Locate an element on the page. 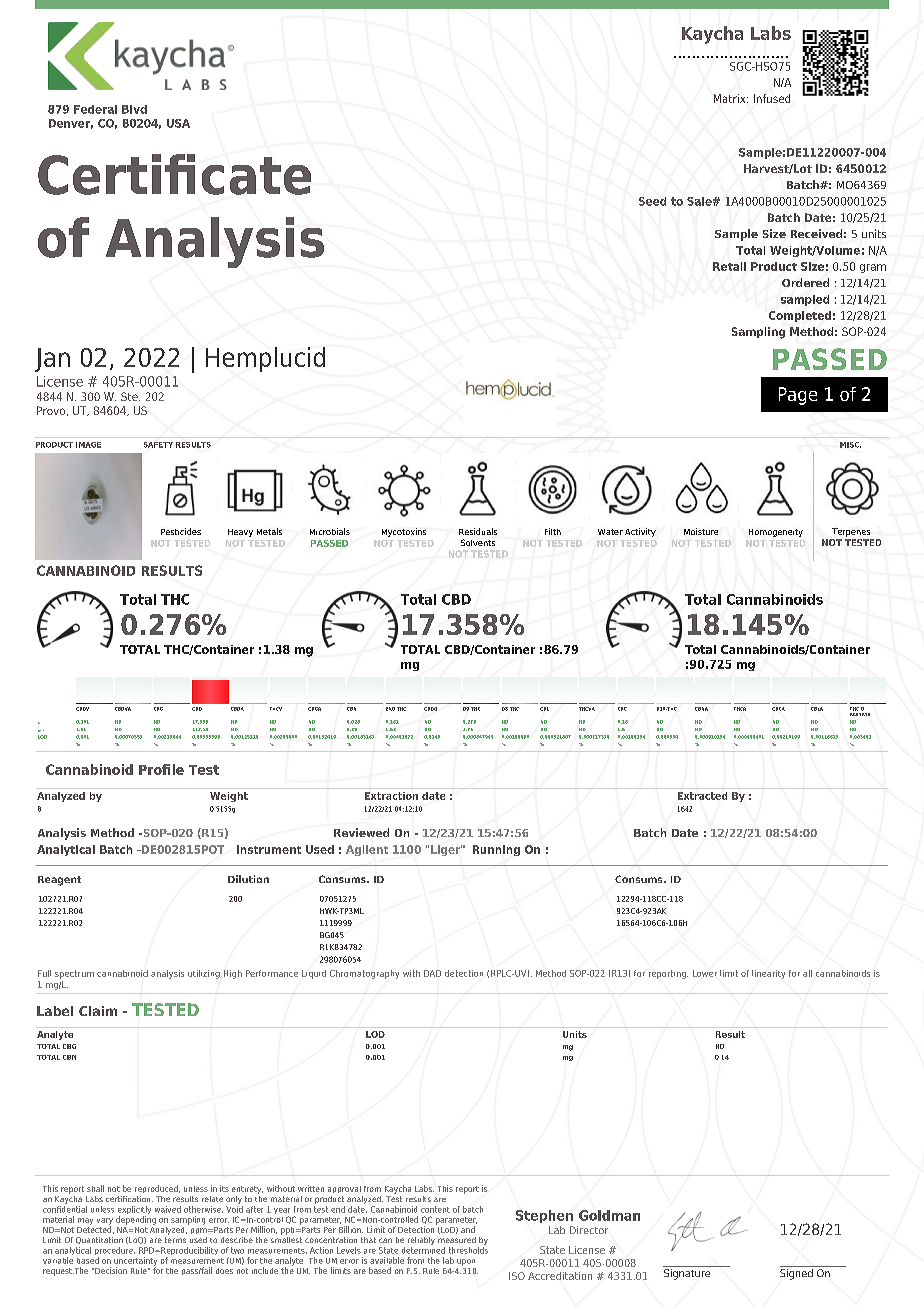  Seed is located at coordinates (652, 201).
